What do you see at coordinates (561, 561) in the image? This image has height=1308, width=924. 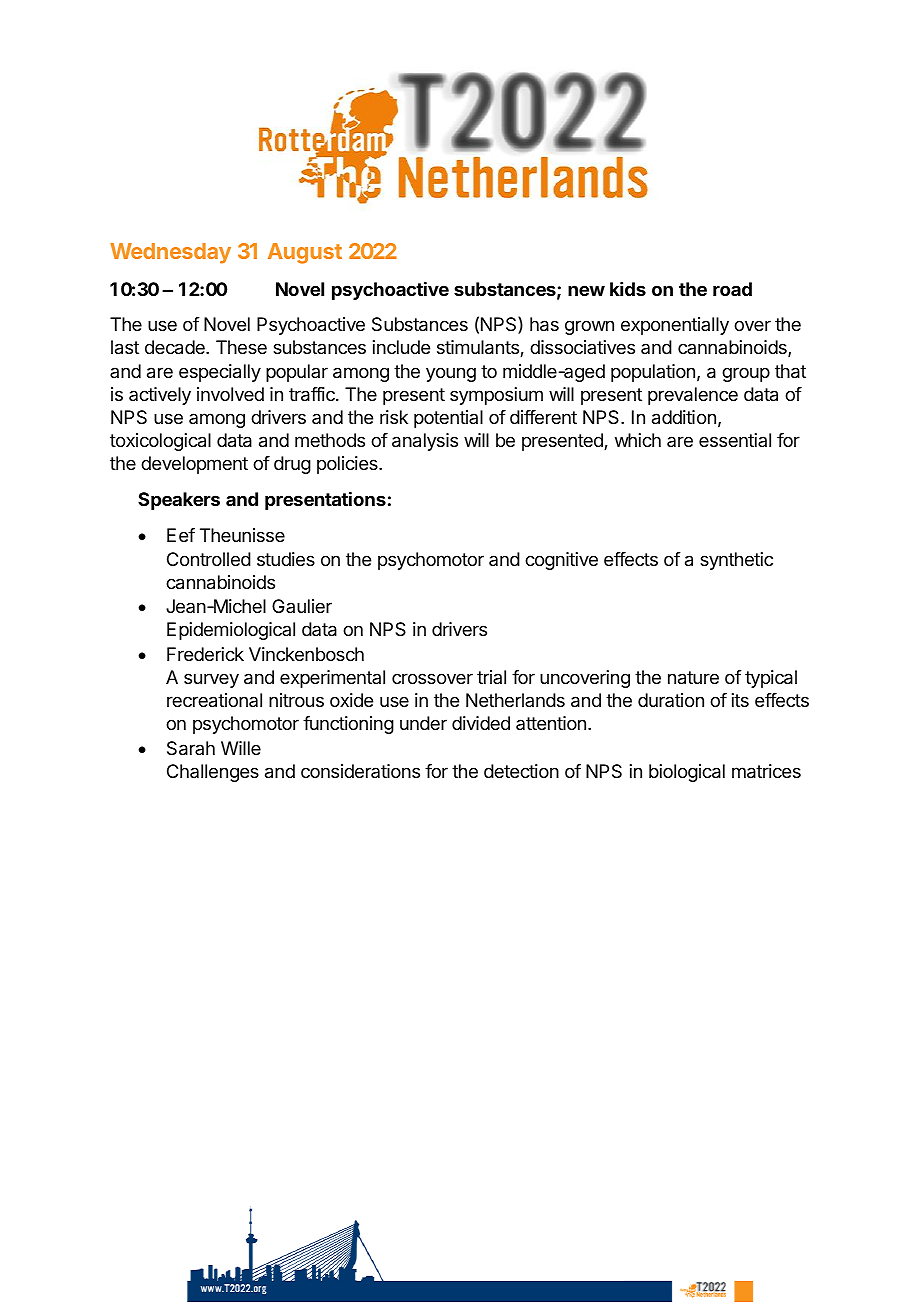 I see `cognitive` at bounding box center [561, 561].
